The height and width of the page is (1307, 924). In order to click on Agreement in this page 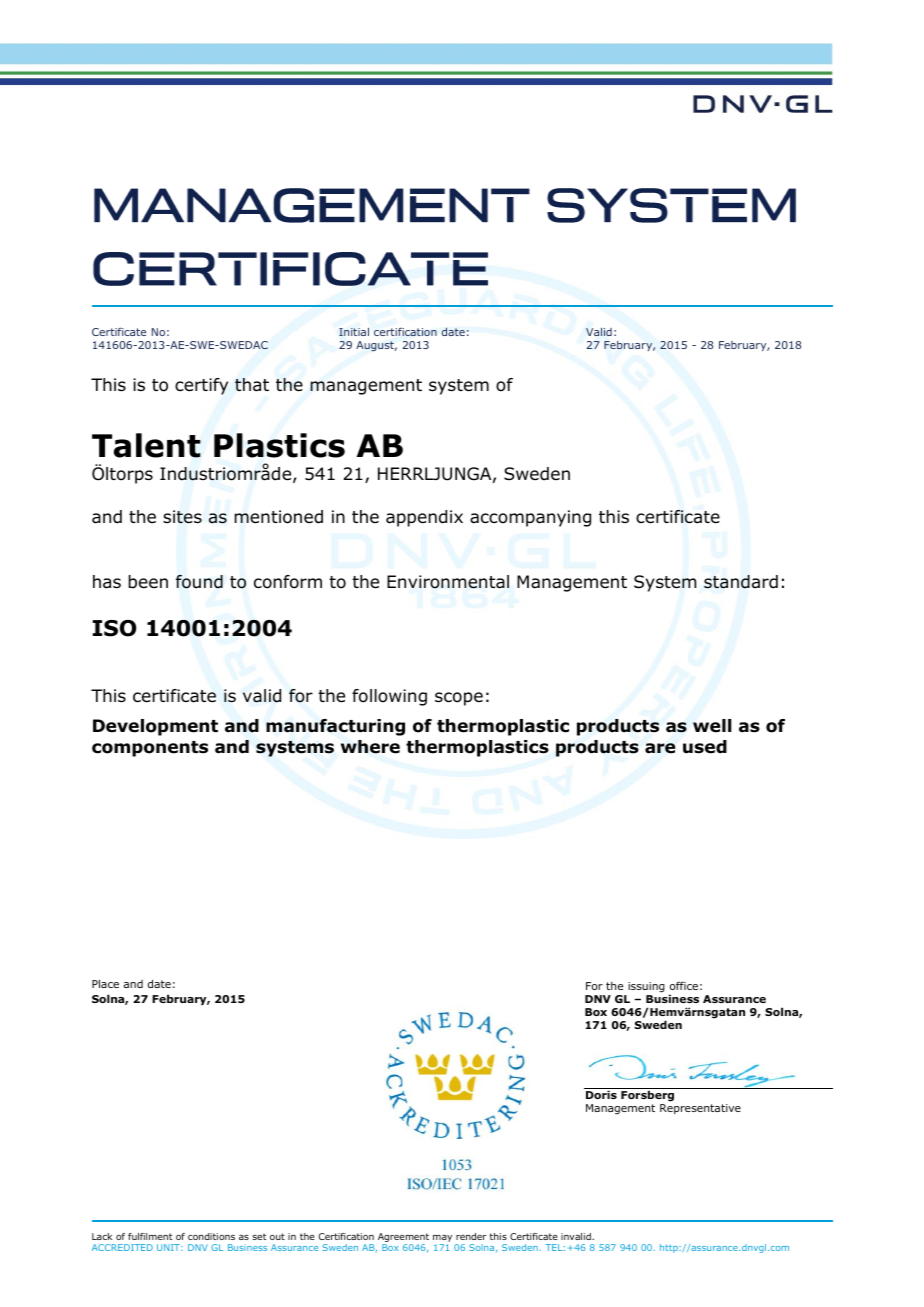, I will do `click(403, 1239)`.
